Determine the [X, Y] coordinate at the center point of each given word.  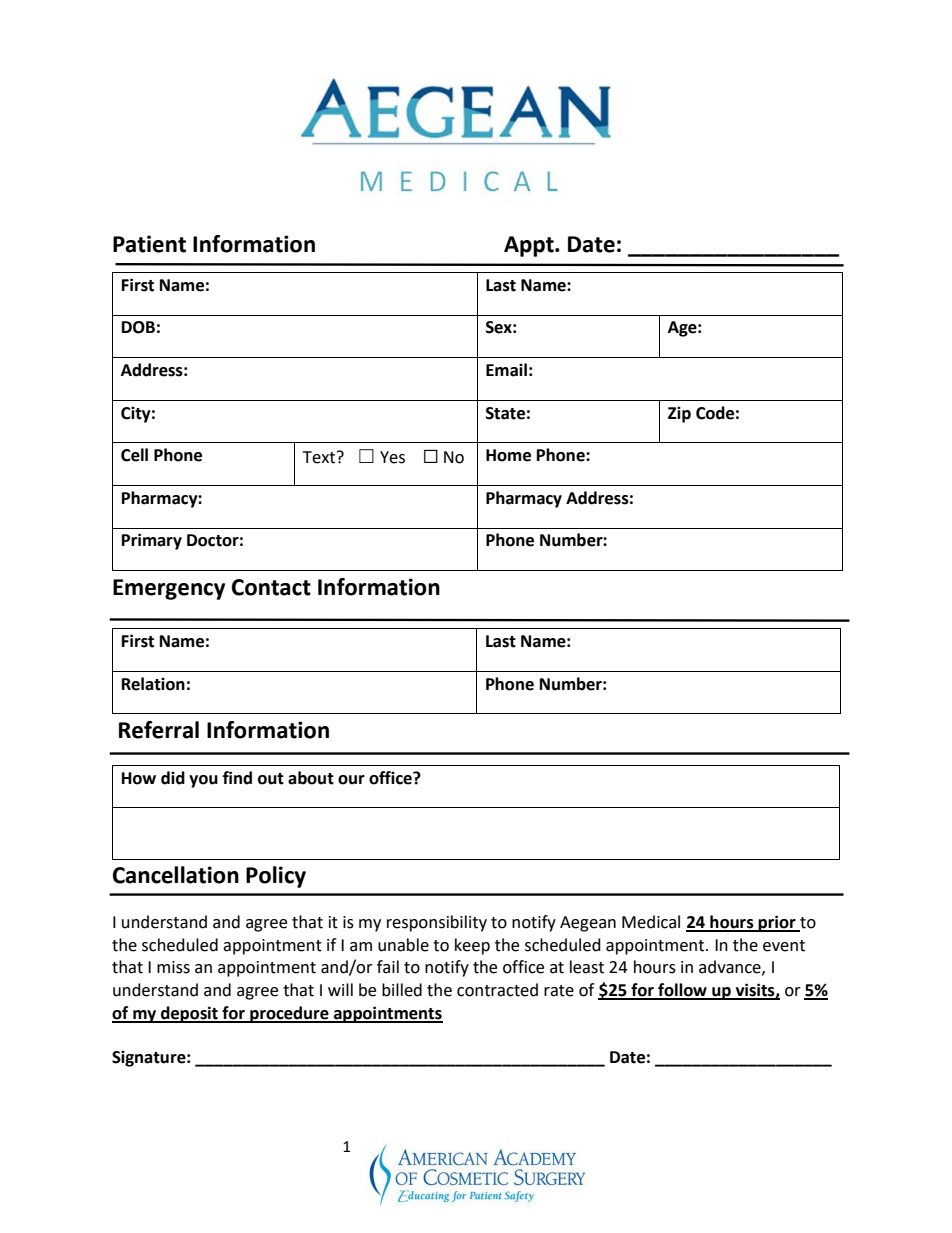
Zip [679, 414]
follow [682, 991]
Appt [530, 246]
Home [508, 455]
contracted [497, 990]
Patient [149, 244]
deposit [189, 1014]
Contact [271, 587]
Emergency [169, 589]
